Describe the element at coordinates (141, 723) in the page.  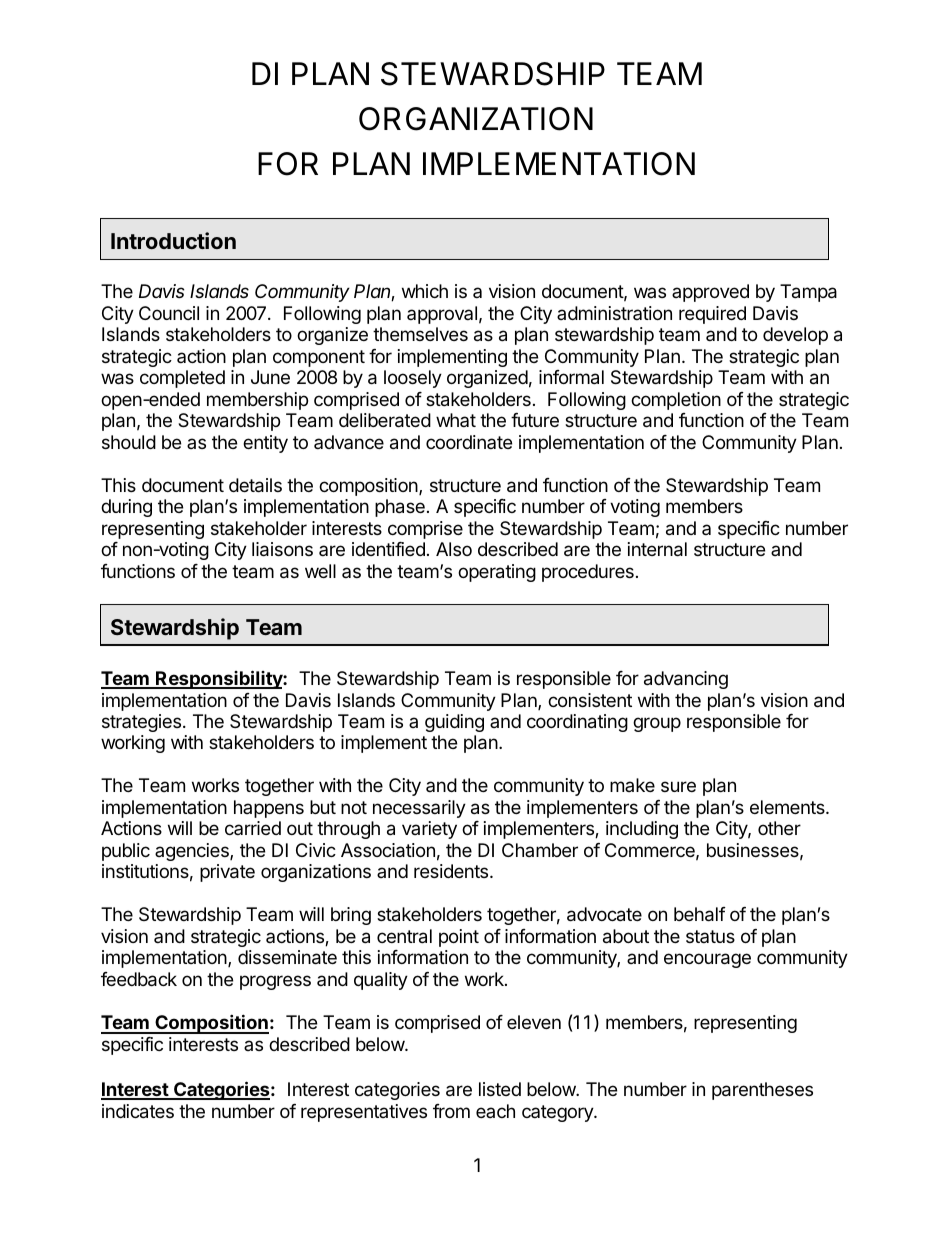
I see `strategies` at that location.
